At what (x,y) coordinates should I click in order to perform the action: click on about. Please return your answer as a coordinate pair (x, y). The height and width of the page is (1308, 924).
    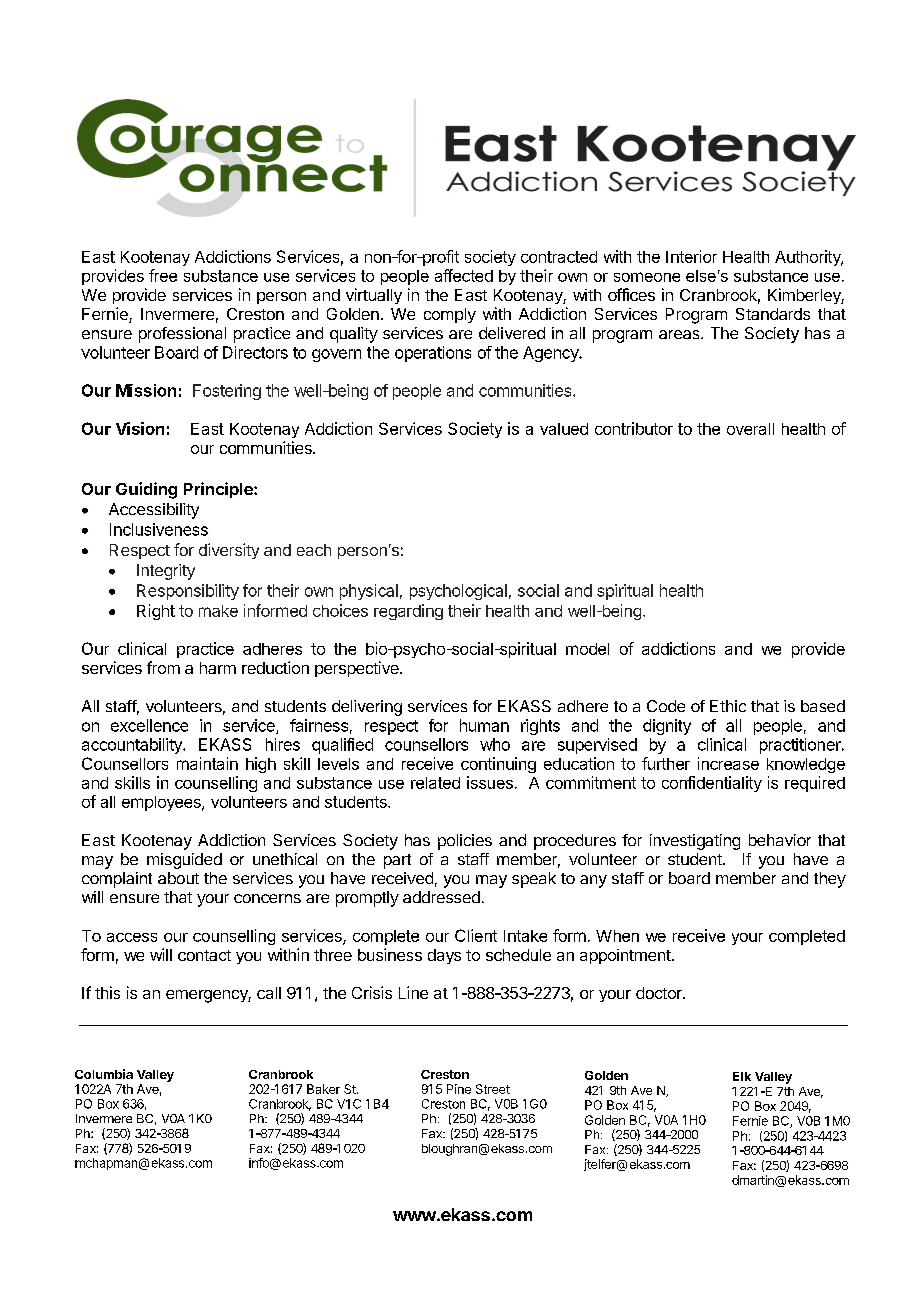
    Looking at the image, I should click on (178, 878).
